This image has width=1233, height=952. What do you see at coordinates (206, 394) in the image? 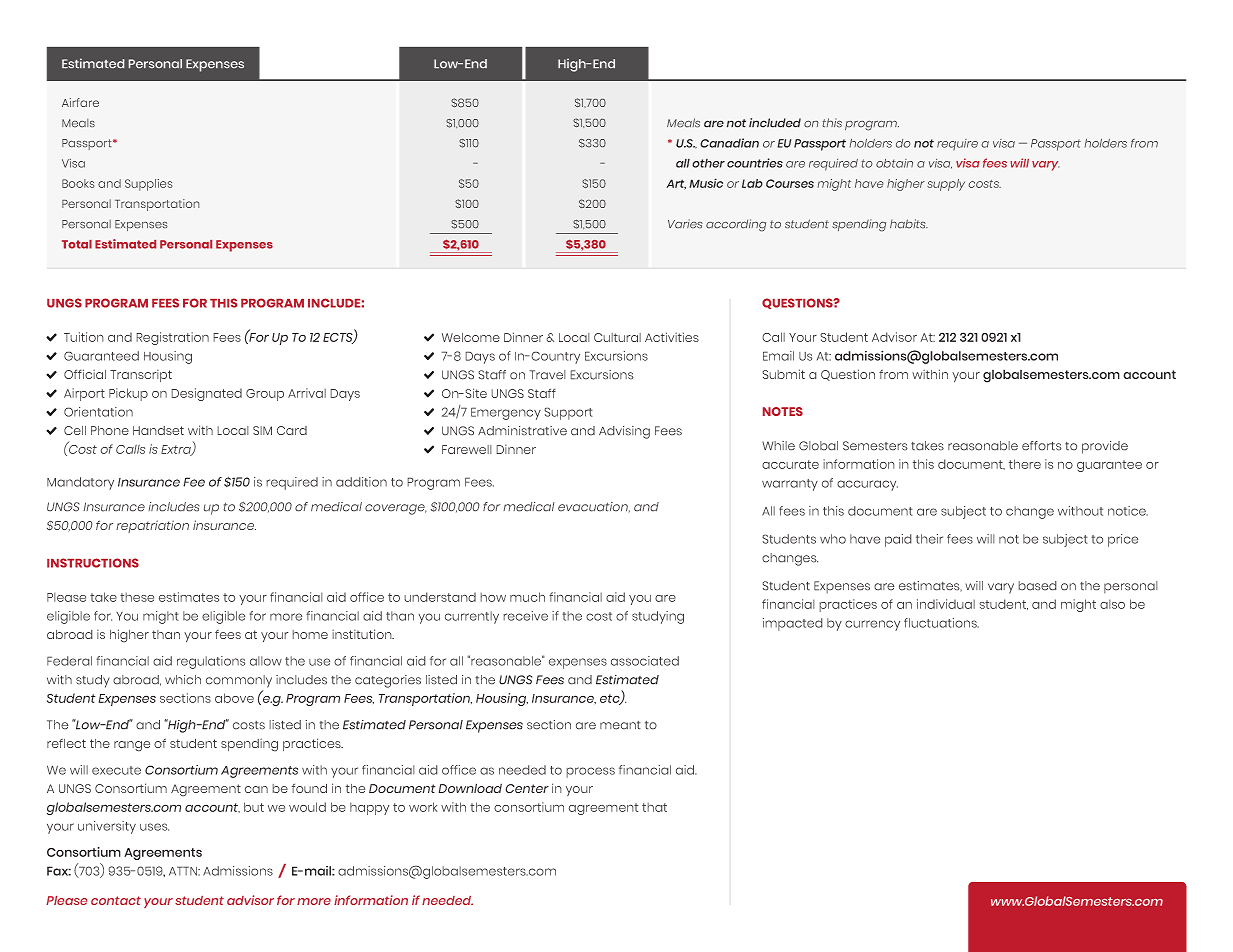
I see `Designated` at bounding box center [206, 394].
